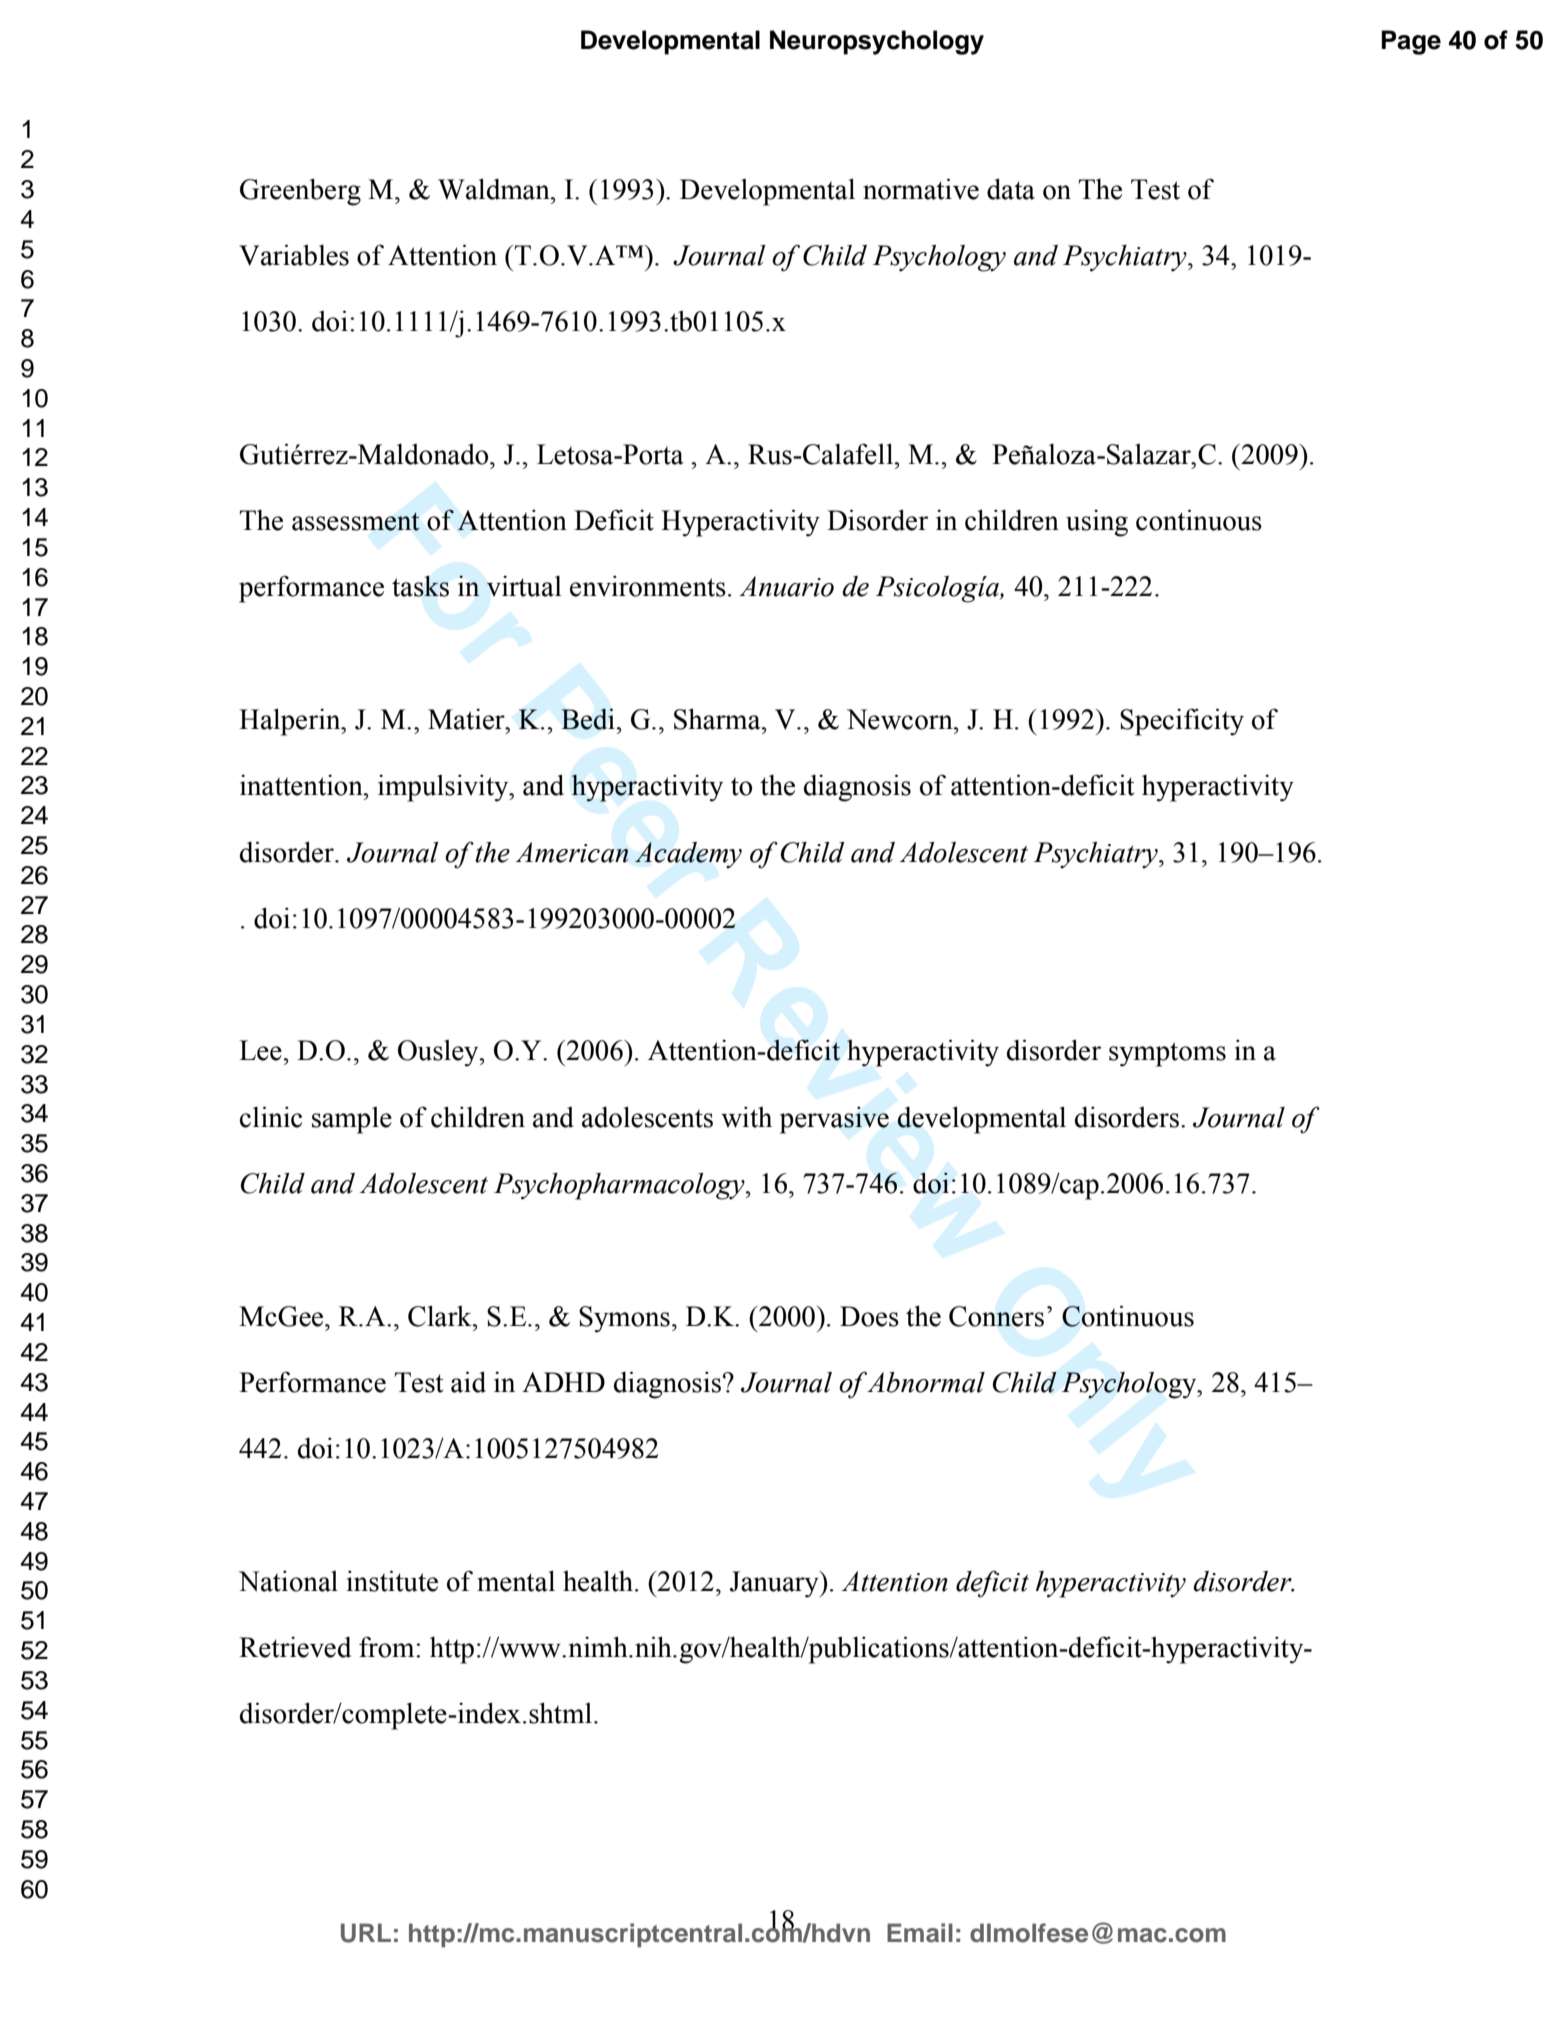  What do you see at coordinates (921, 189) in the screenshot?
I see `normative` at bounding box center [921, 189].
